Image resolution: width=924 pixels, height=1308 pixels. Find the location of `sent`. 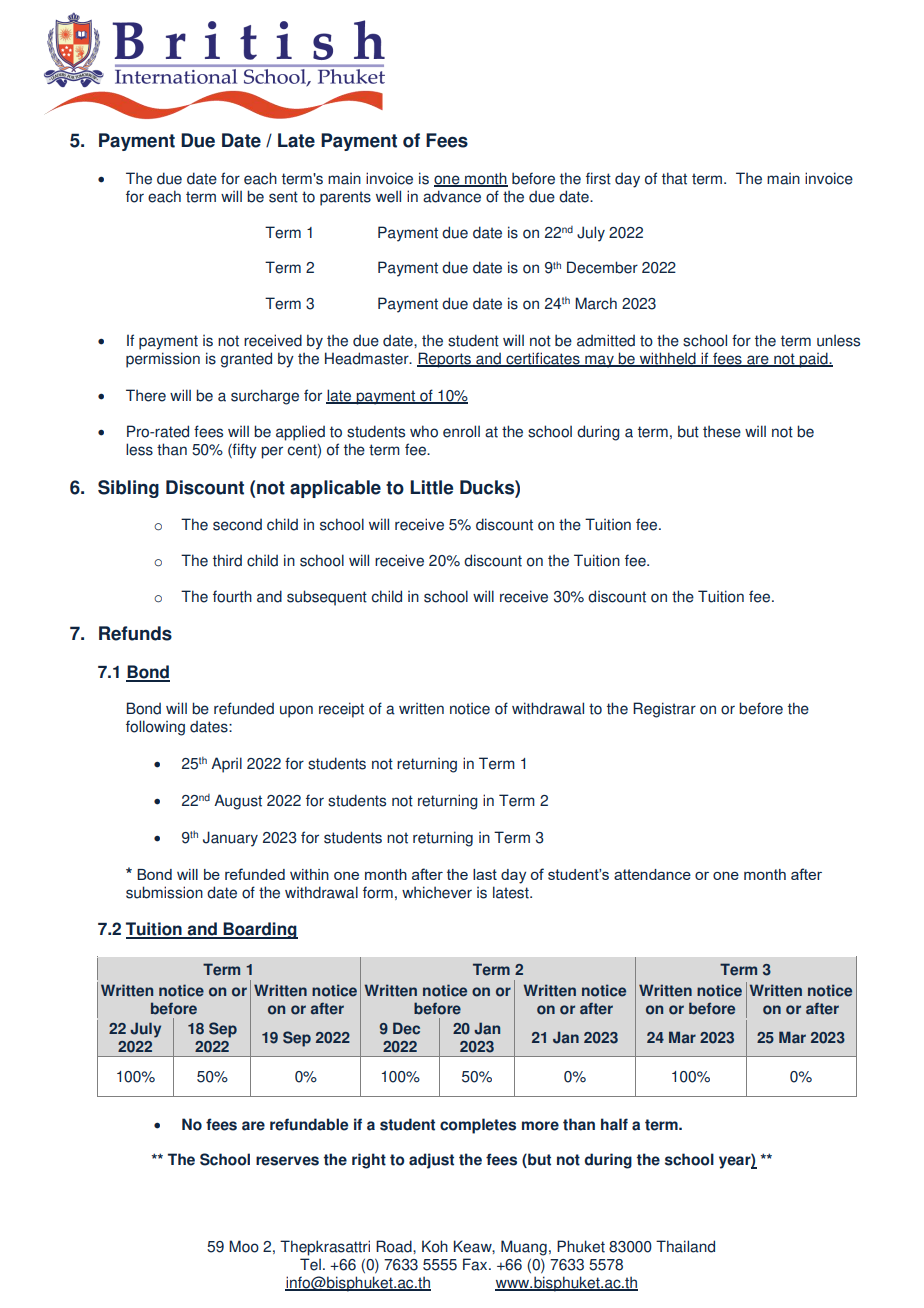

sent is located at coordinates (283, 197).
